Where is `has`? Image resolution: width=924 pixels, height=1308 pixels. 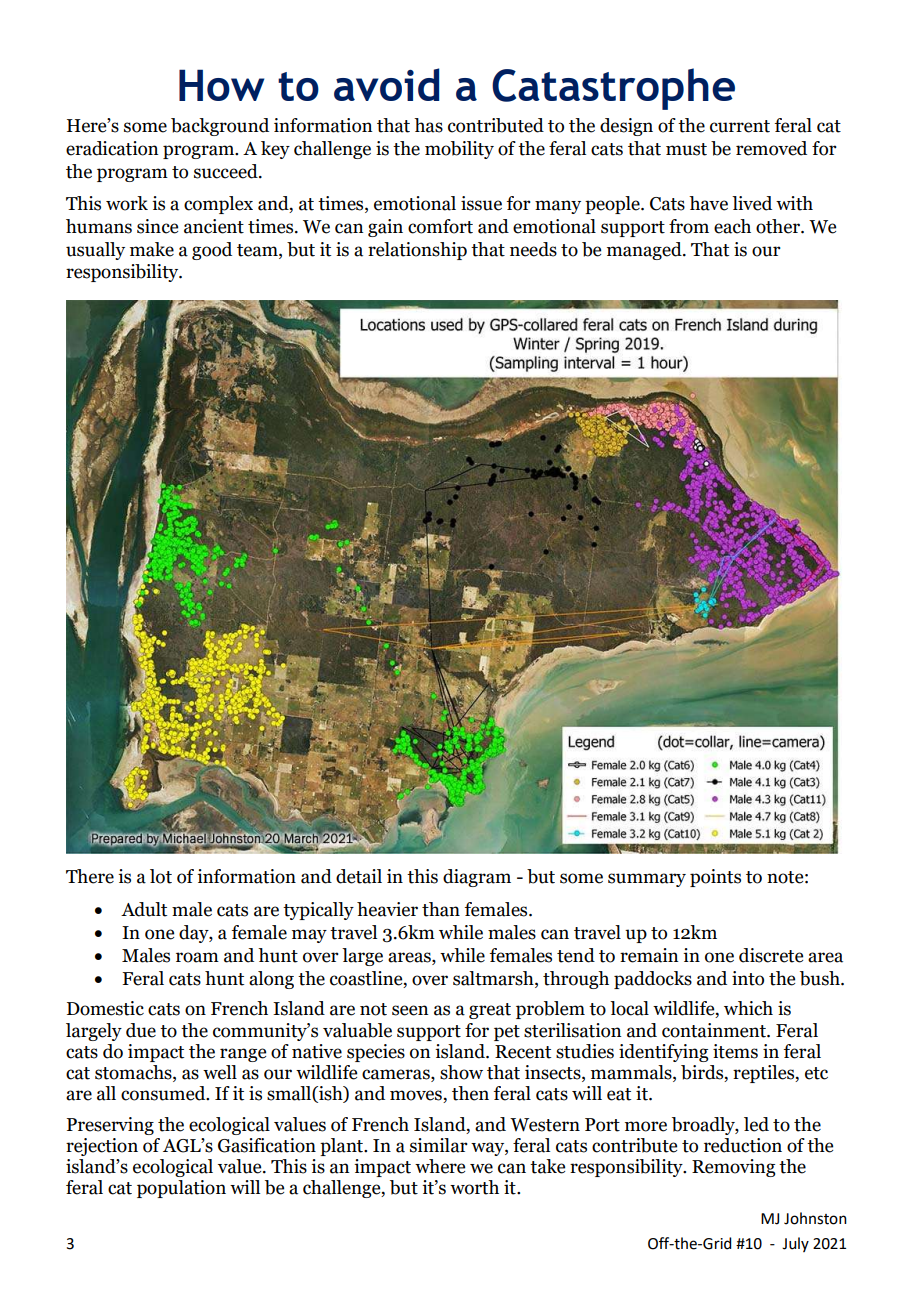
has is located at coordinates (428, 125).
